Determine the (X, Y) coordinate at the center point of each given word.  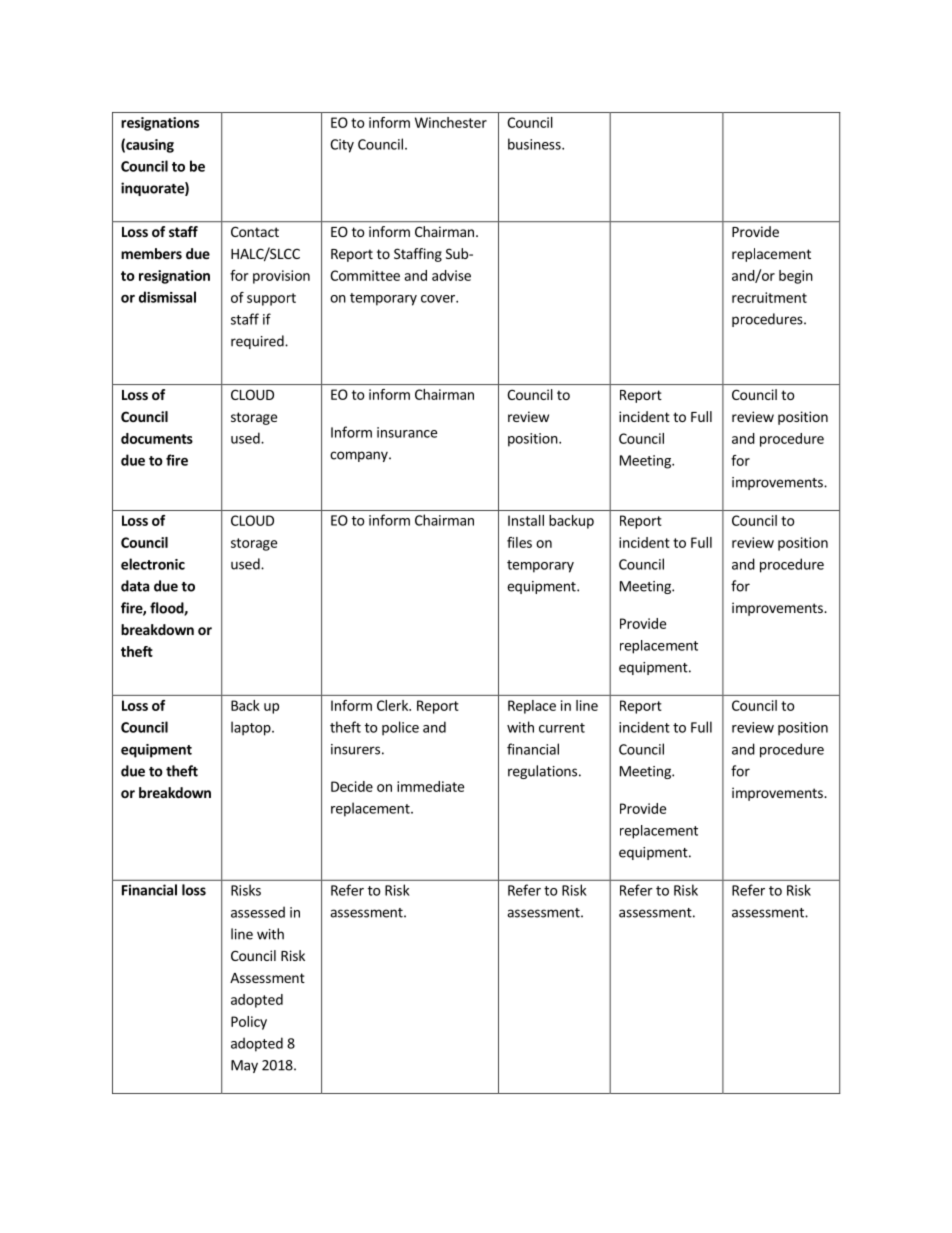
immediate (430, 786)
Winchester (451, 122)
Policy (249, 1023)
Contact (255, 231)
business (535, 144)
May (244, 1066)
